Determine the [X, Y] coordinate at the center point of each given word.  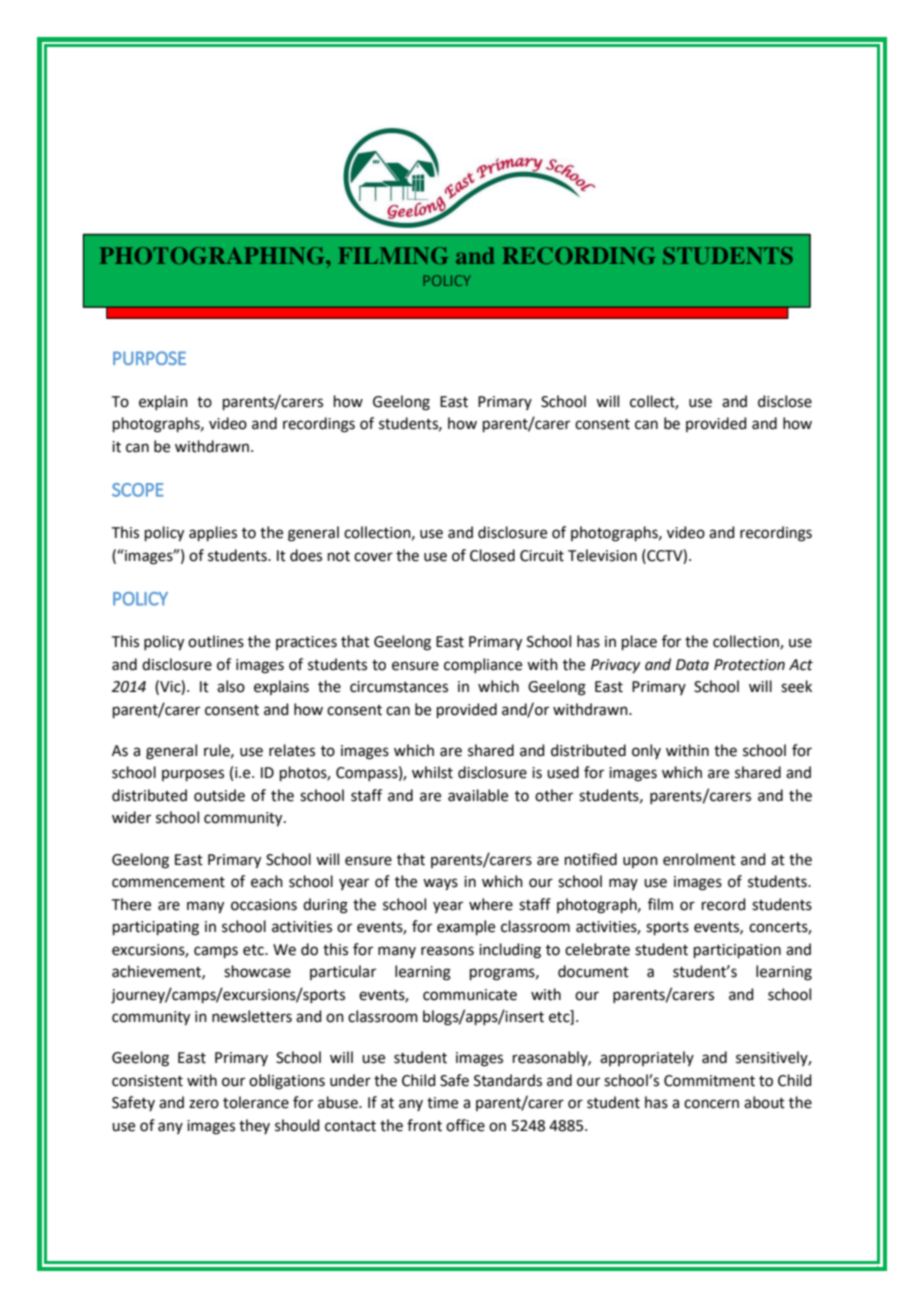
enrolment [699, 859]
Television [602, 555]
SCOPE [138, 490]
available [478, 795]
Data [692, 665]
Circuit [542, 556]
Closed [492, 555]
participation [737, 951]
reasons [447, 951]
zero [204, 1104]
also [231, 686]
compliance [483, 665]
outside [219, 795]
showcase [257, 971]
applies [213, 533]
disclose [785, 401]
